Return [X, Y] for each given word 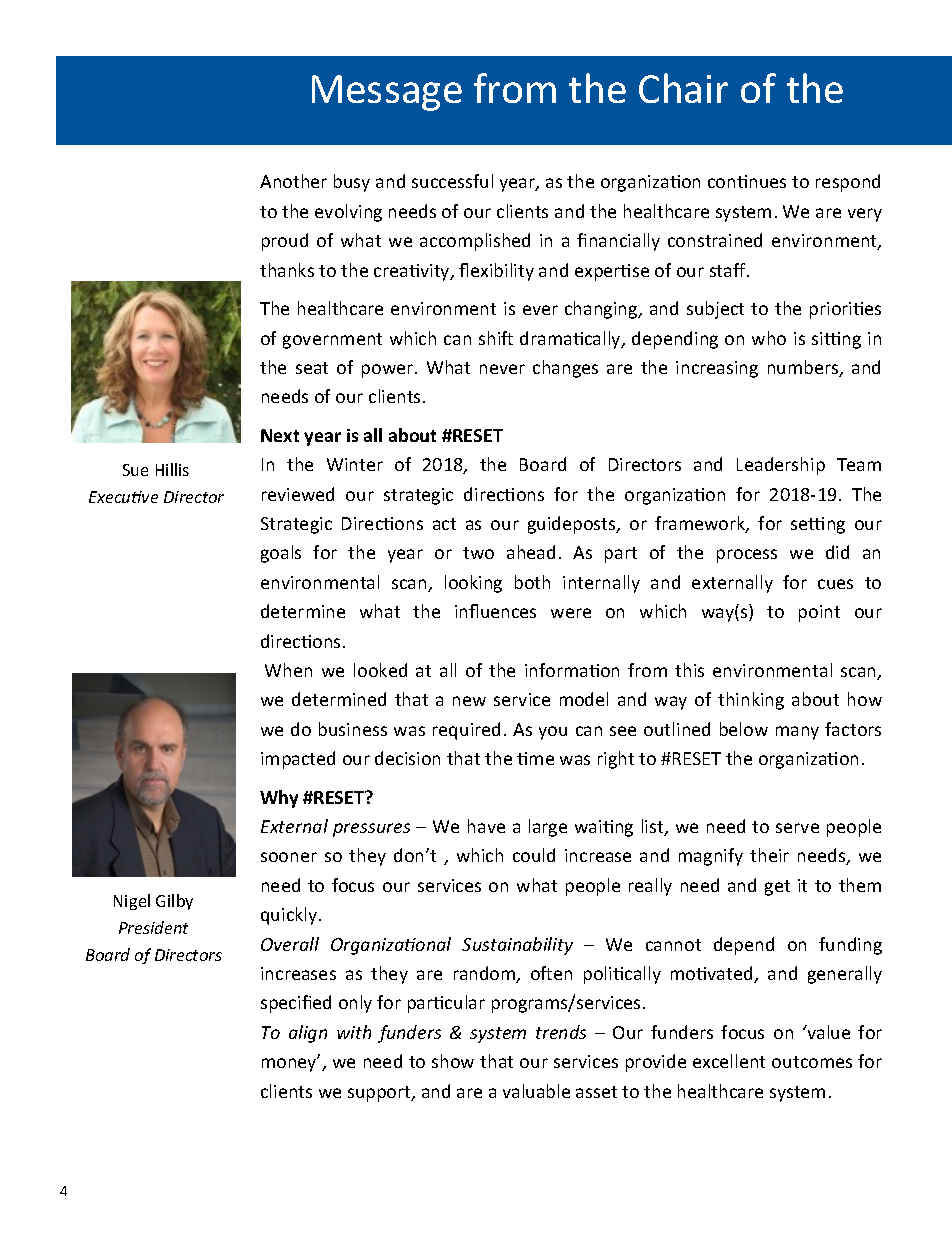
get [777, 888]
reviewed [298, 494]
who [769, 338]
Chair [683, 88]
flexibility [496, 272]
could [534, 855]
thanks [287, 270]
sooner [289, 857]
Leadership [781, 466]
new [469, 701]
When [288, 670]
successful [452, 181]
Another [293, 181]
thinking [751, 701]
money [290, 1064]
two [478, 553]
